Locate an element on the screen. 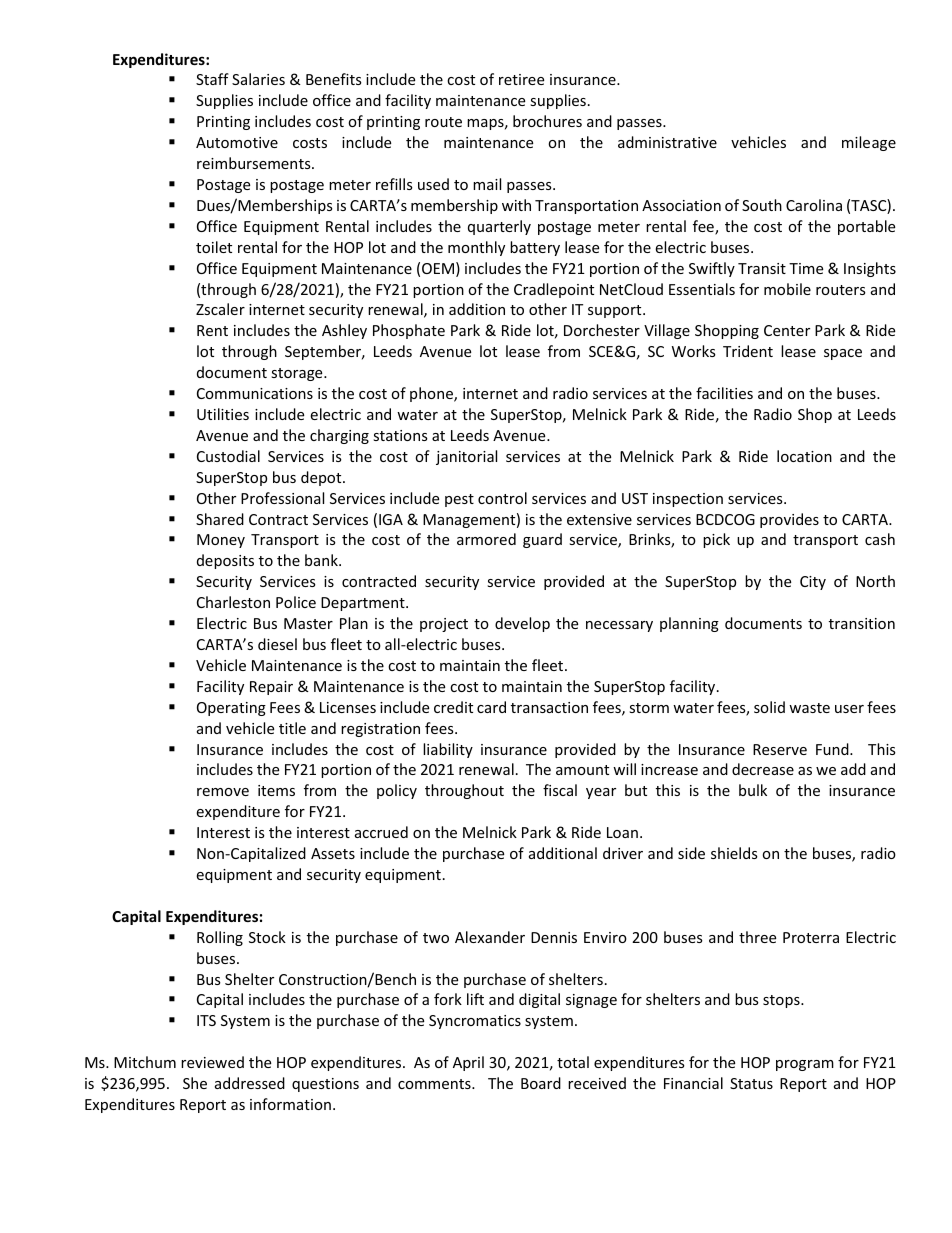 This screenshot has height=1233, width=952. Board is located at coordinates (541, 1083).
